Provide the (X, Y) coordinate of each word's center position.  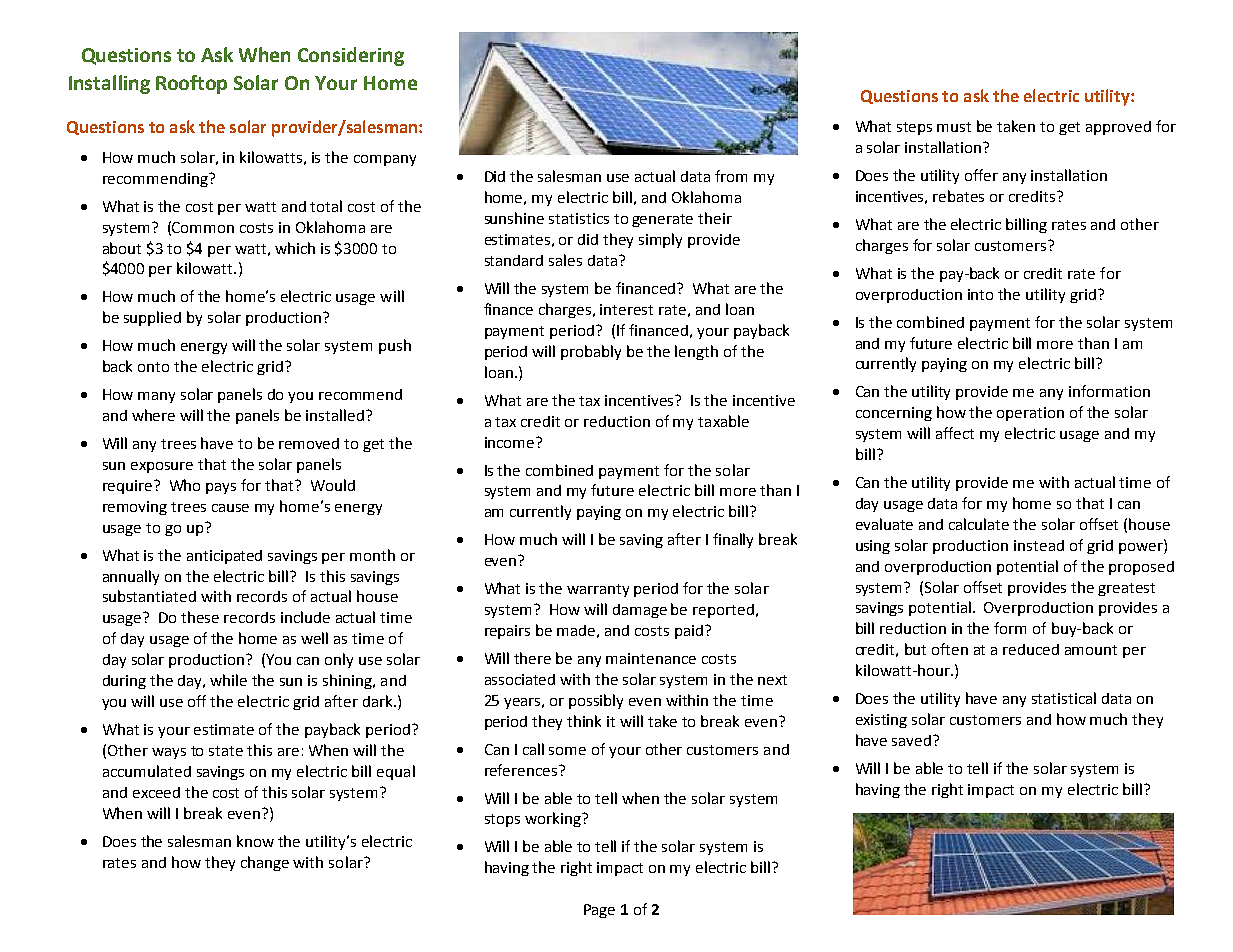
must (954, 127)
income (511, 442)
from (731, 176)
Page (599, 911)
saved (913, 740)
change (265, 863)
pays (221, 488)
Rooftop (191, 84)
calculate (979, 524)
